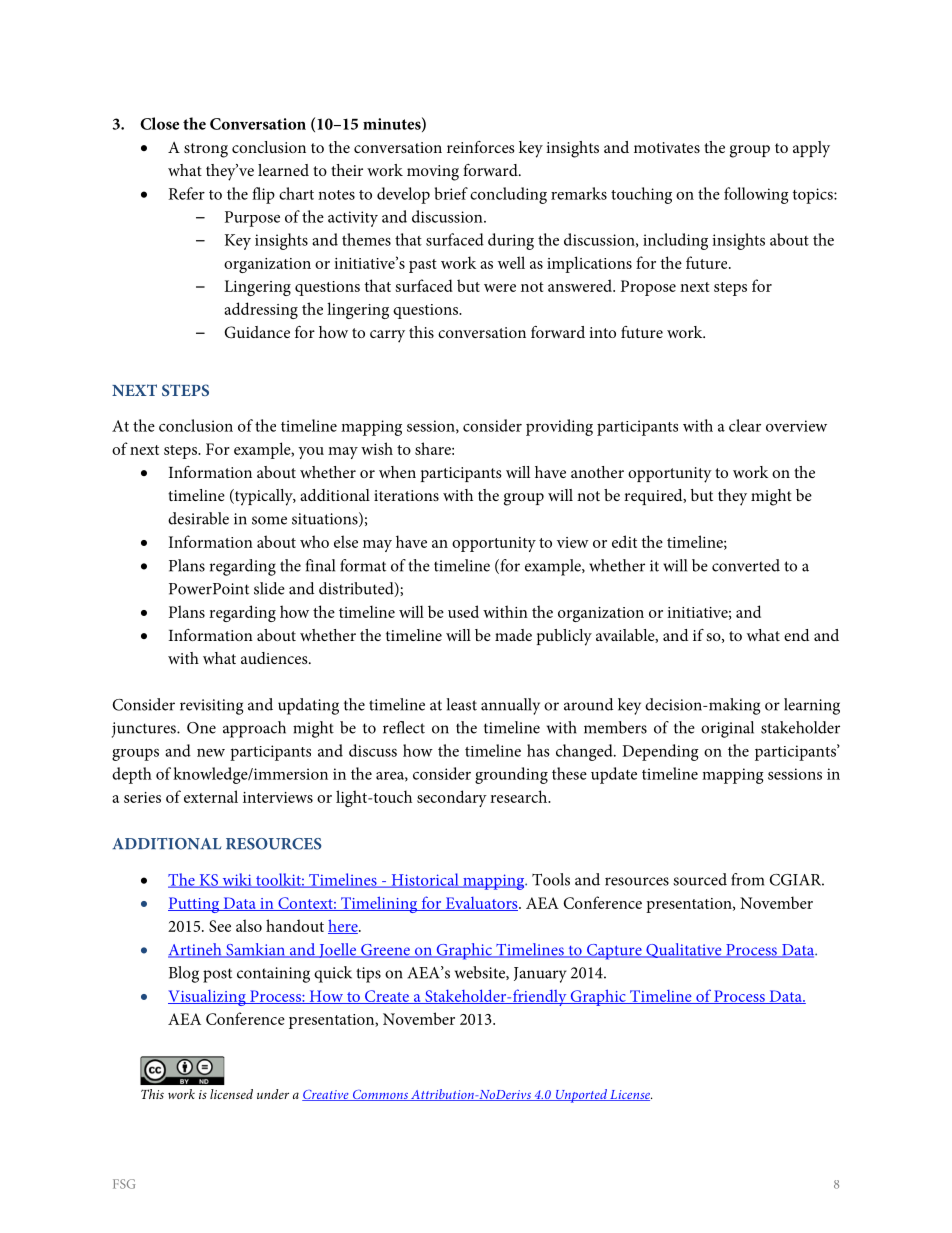 This screenshot has width=952, height=1233. I want to click on grounding, so click(511, 775).
